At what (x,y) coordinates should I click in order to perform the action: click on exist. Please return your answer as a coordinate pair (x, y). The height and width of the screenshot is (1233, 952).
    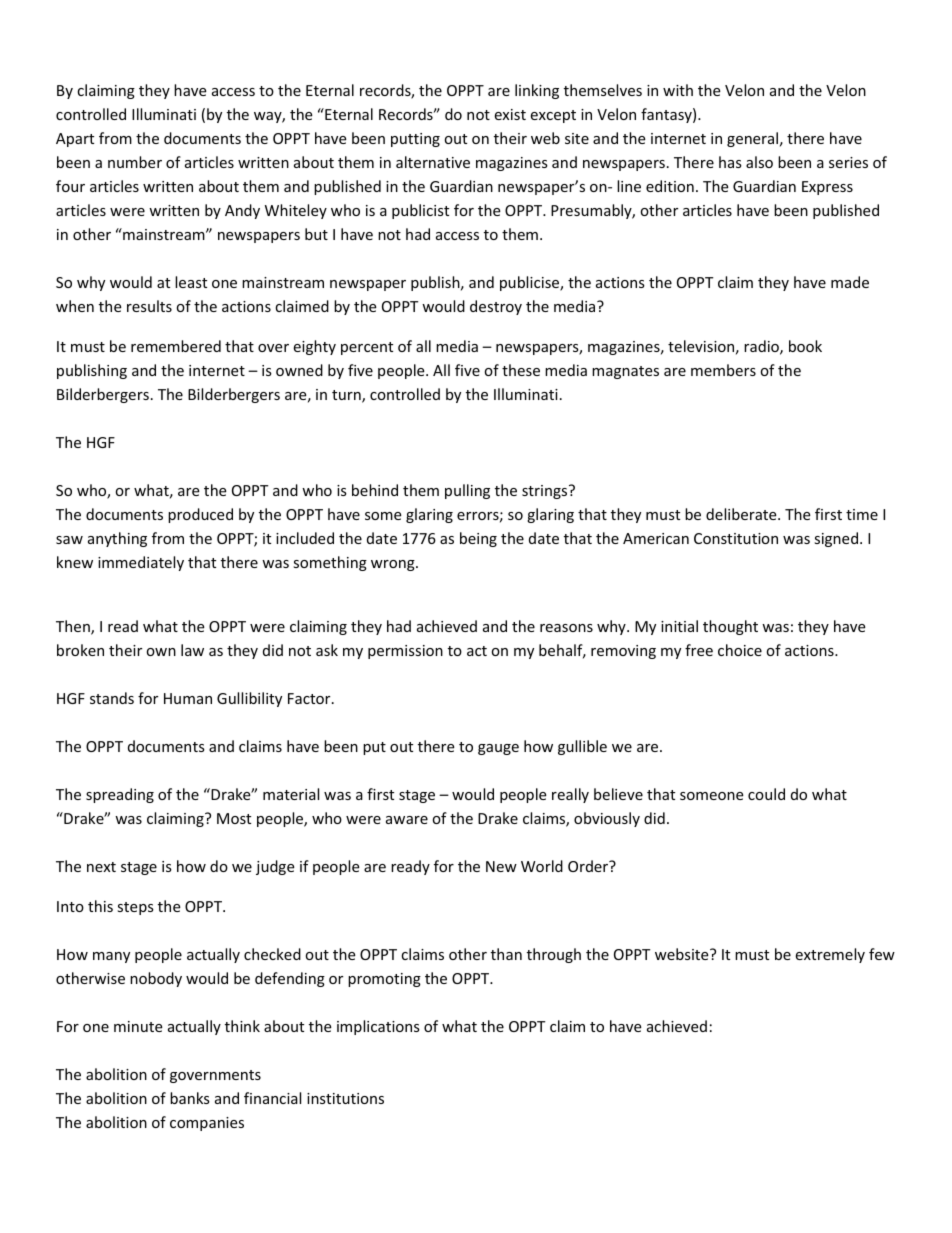
    Looking at the image, I should click on (510, 114).
